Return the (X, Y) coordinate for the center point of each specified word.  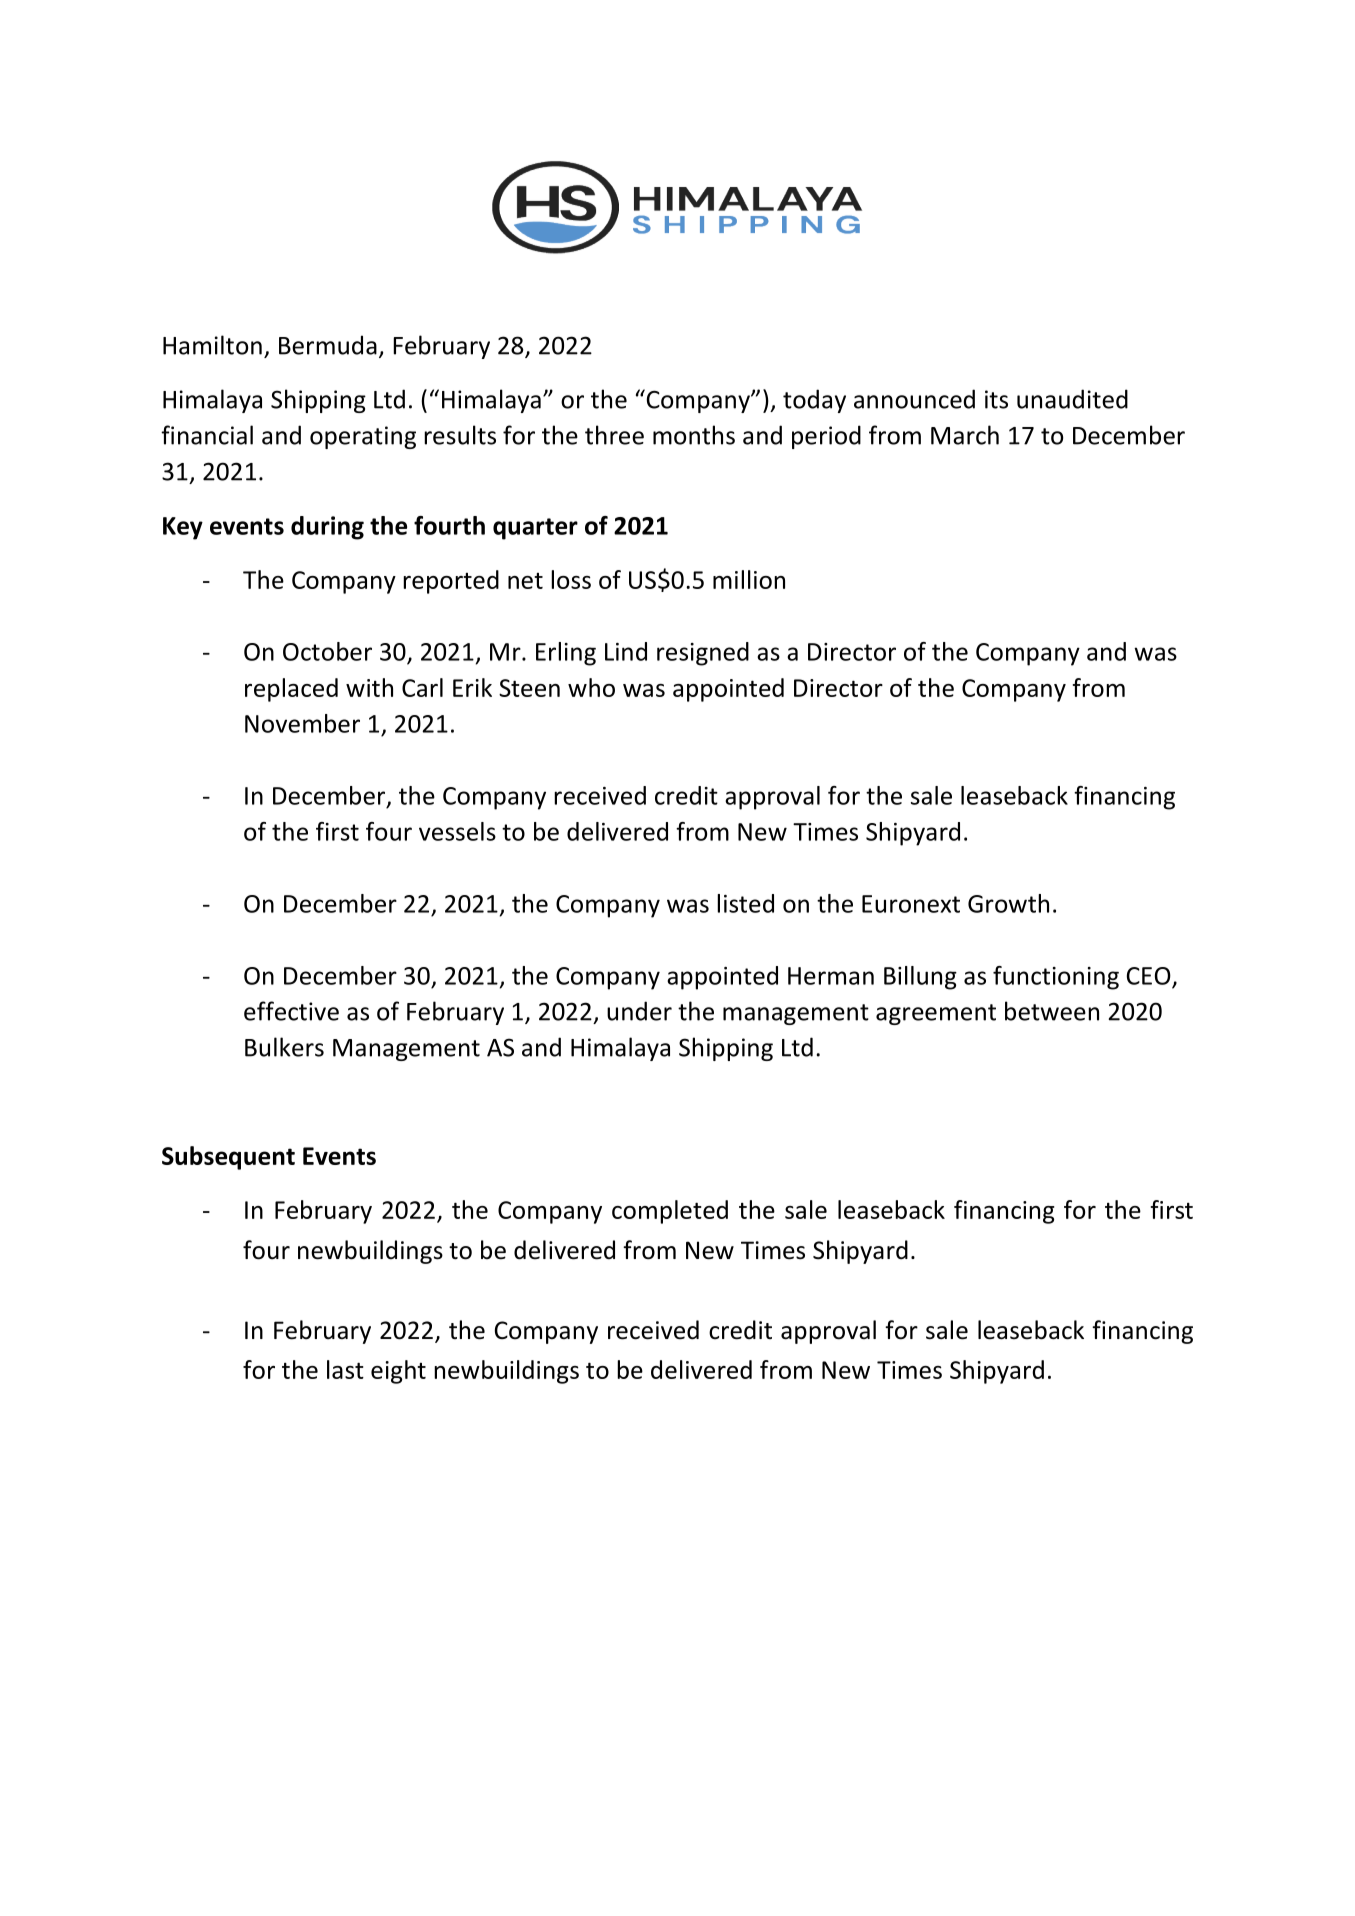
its (996, 399)
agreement (936, 1014)
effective (291, 1011)
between (1052, 1011)
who (591, 687)
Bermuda (328, 345)
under (639, 1011)
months (694, 435)
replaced (291, 690)
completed (670, 1212)
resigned (703, 654)
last (345, 1369)
